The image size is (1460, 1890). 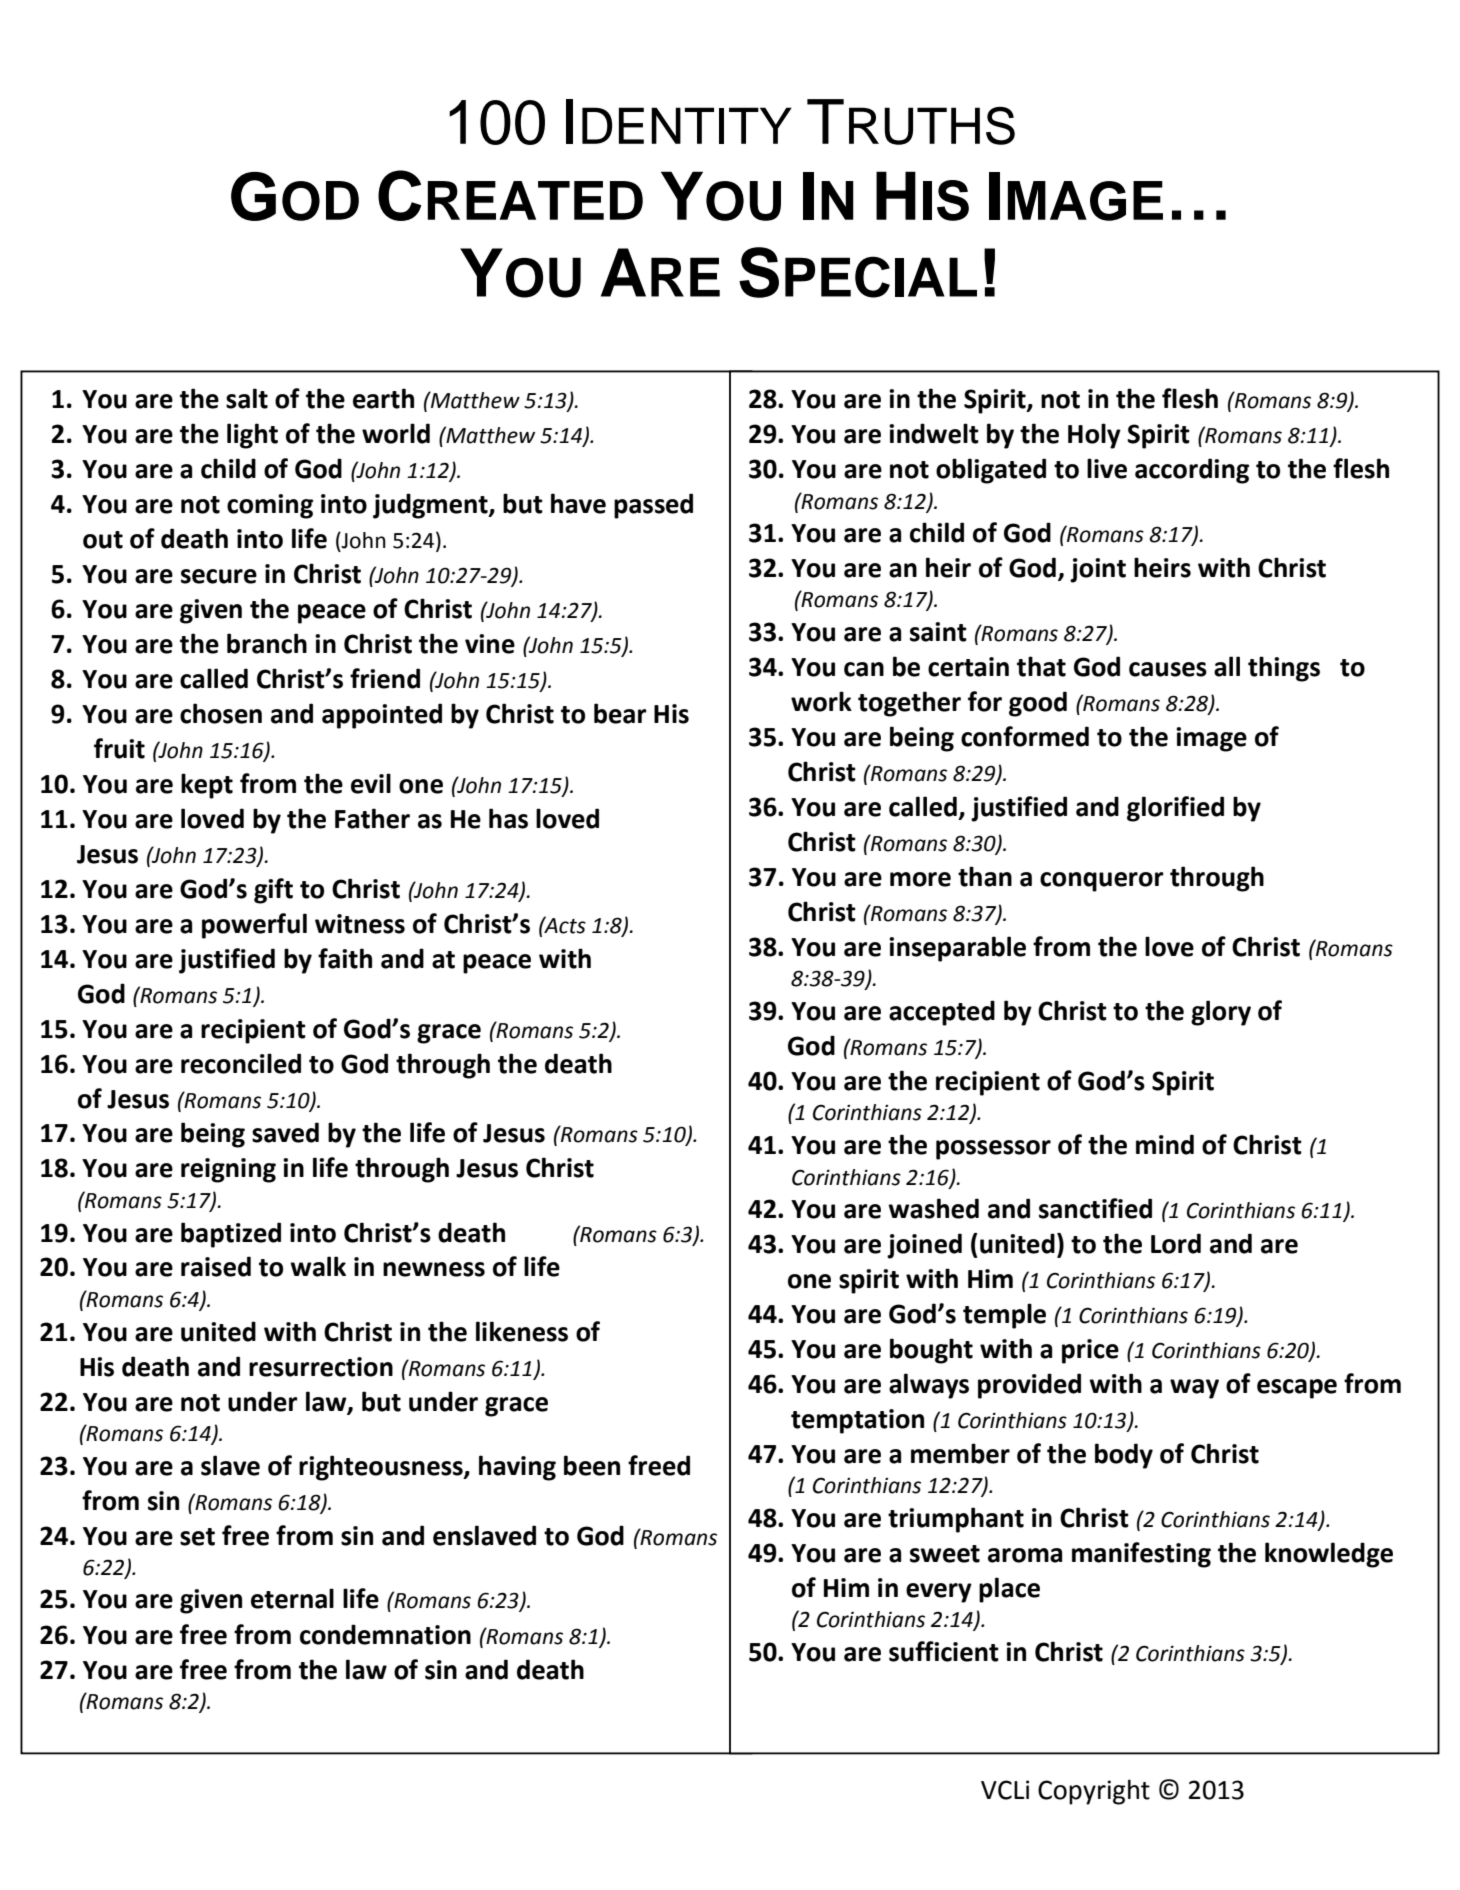 What do you see at coordinates (620, 713) in the screenshot?
I see `bear` at bounding box center [620, 713].
